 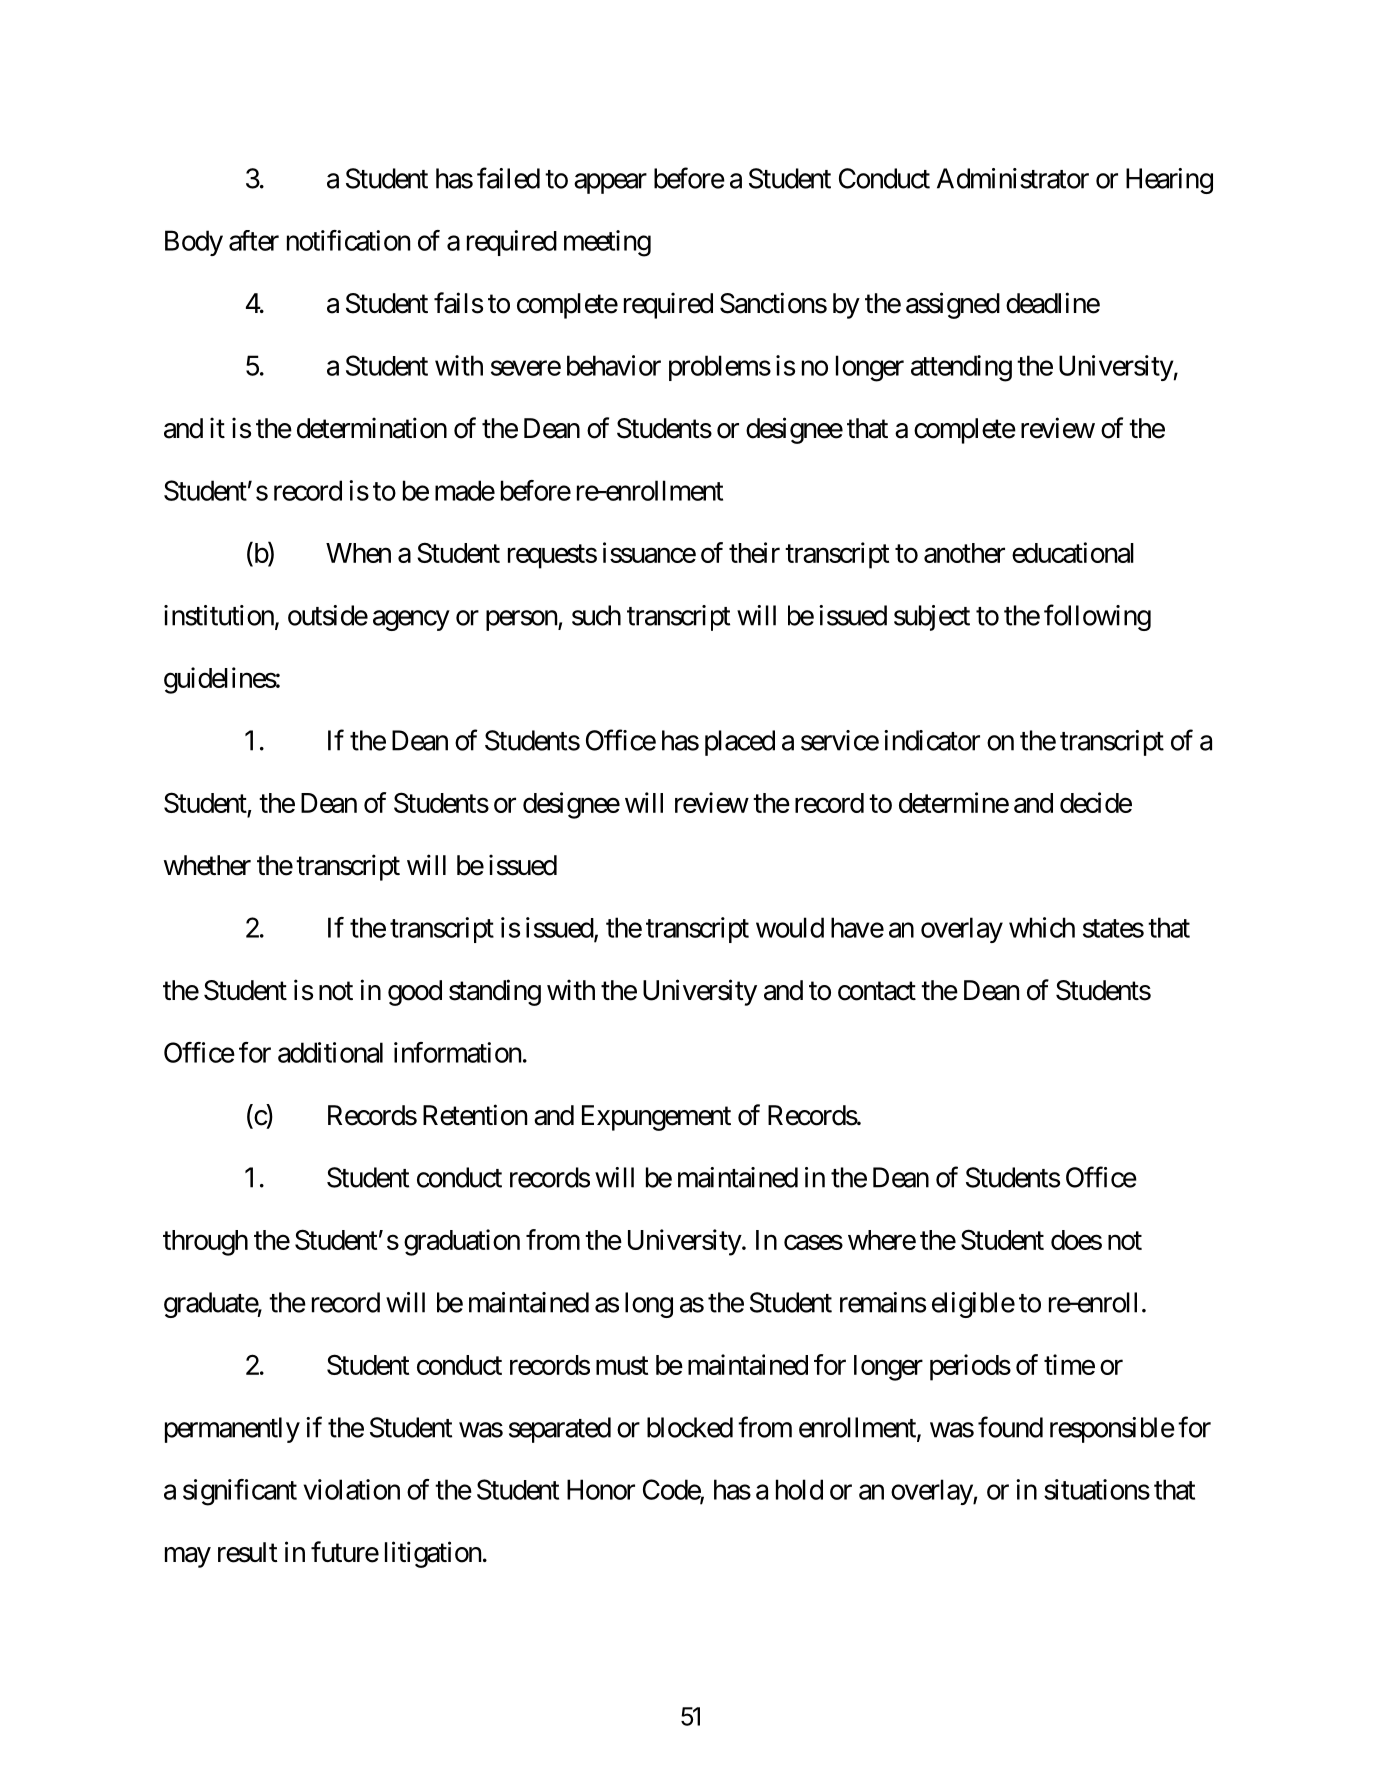 I want to click on would, so click(x=790, y=927).
